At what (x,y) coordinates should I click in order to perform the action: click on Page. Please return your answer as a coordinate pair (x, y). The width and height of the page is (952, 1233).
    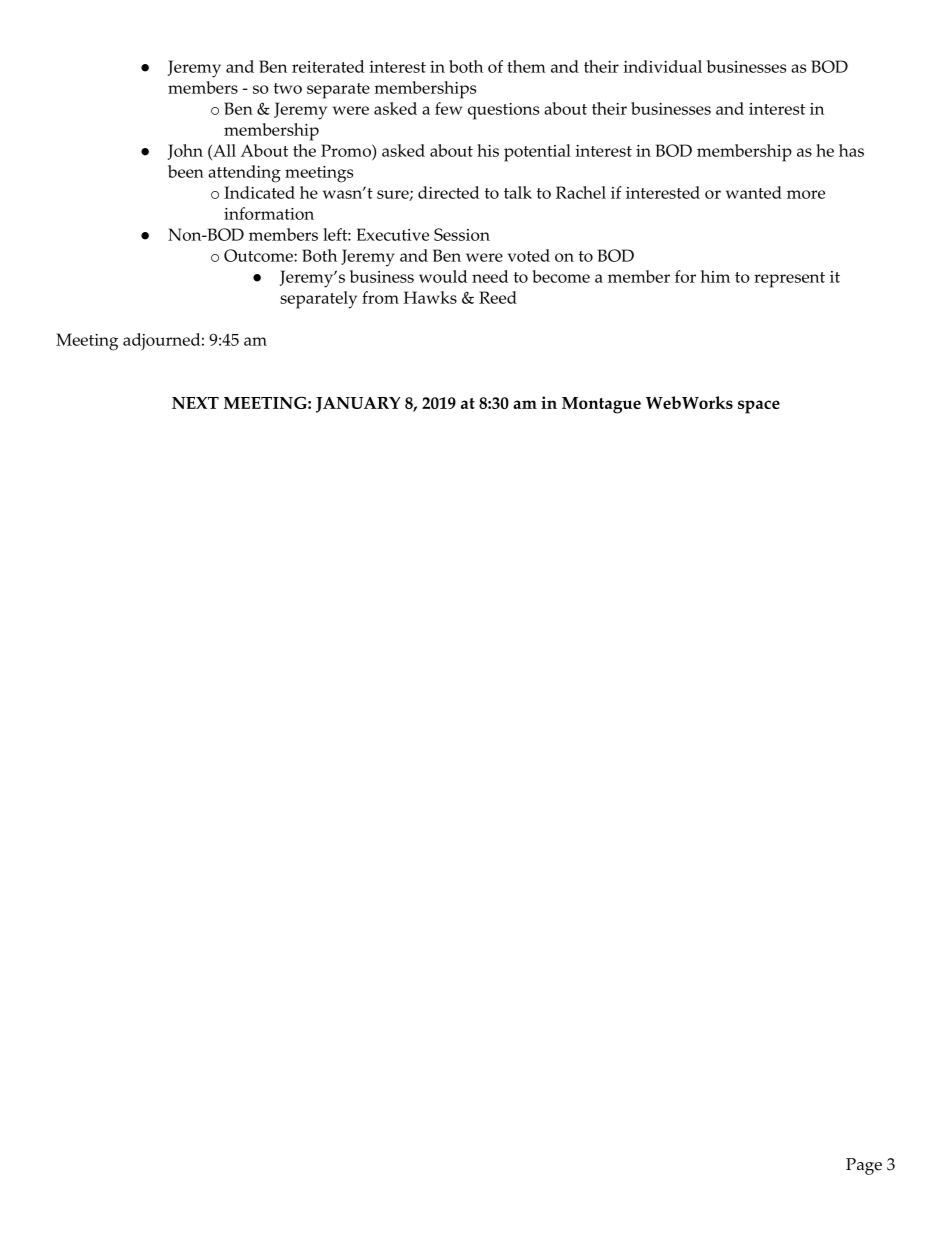
    Looking at the image, I should click on (864, 1166).
